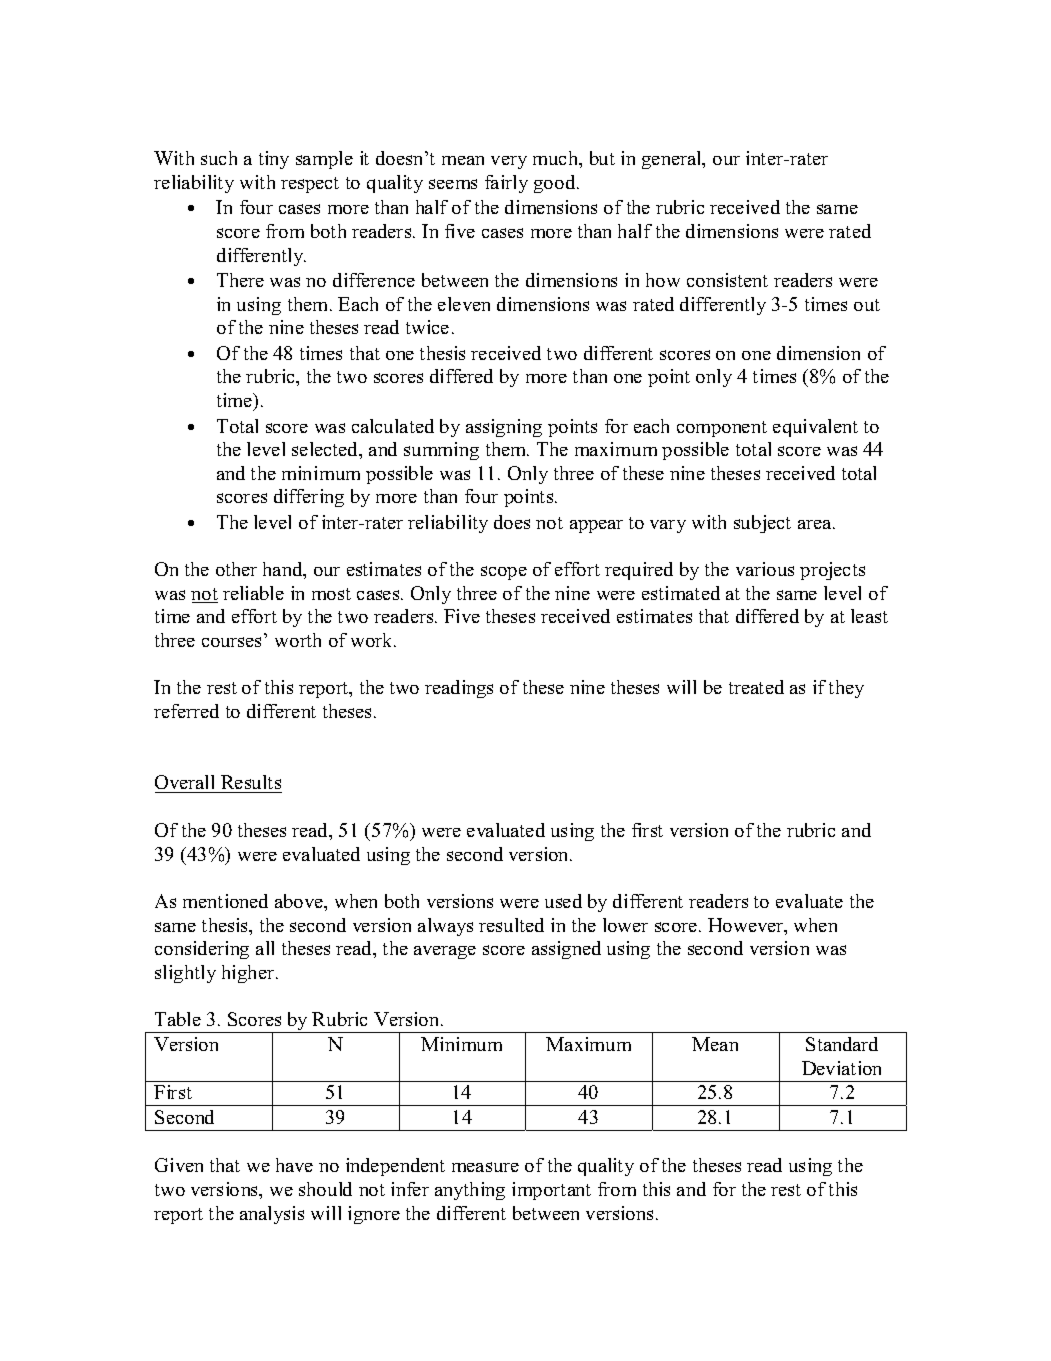  Describe the element at coordinates (841, 1068) in the screenshot. I see `Deviation` at that location.
